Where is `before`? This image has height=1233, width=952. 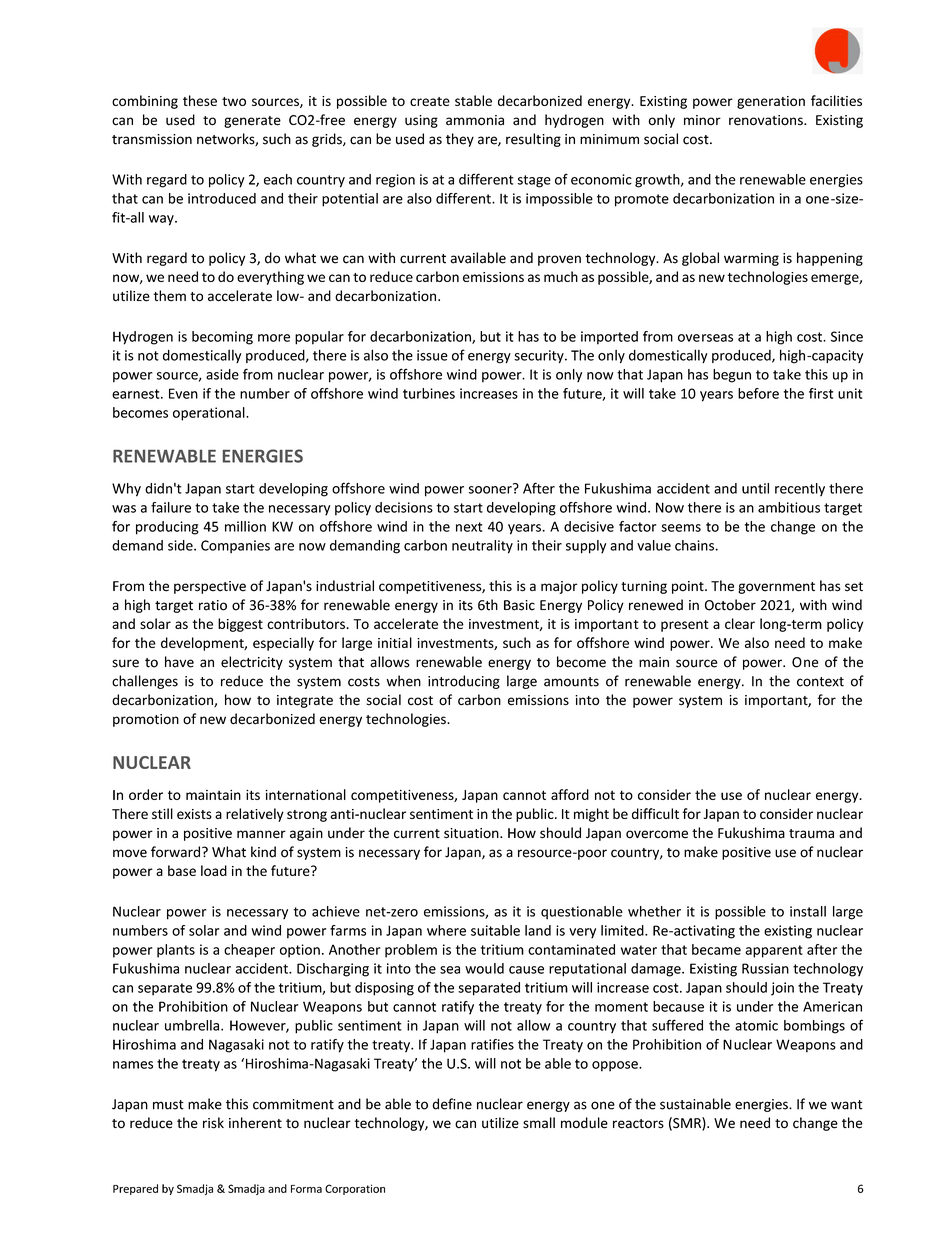
before is located at coordinates (758, 393).
